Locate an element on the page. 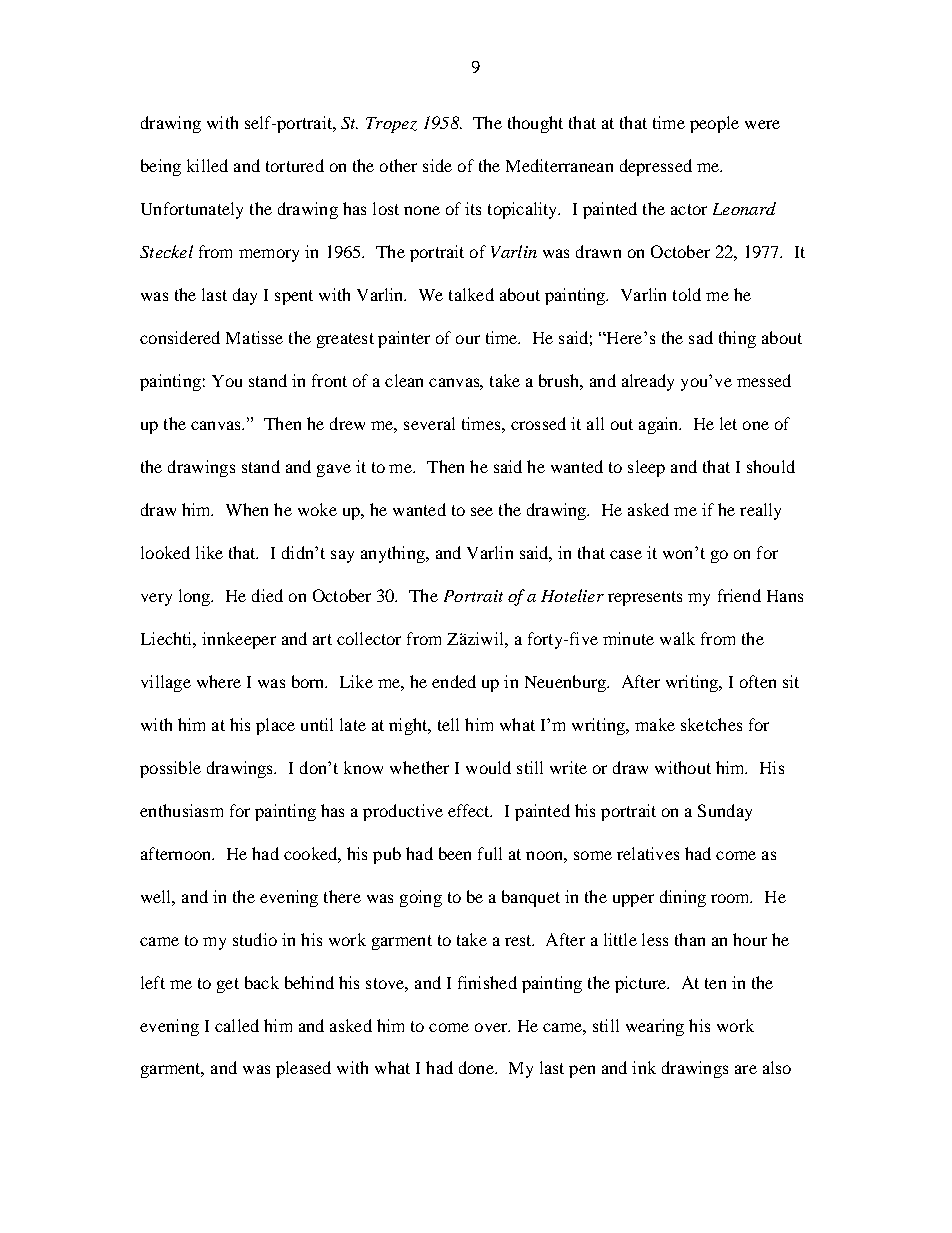  ended is located at coordinates (454, 681).
